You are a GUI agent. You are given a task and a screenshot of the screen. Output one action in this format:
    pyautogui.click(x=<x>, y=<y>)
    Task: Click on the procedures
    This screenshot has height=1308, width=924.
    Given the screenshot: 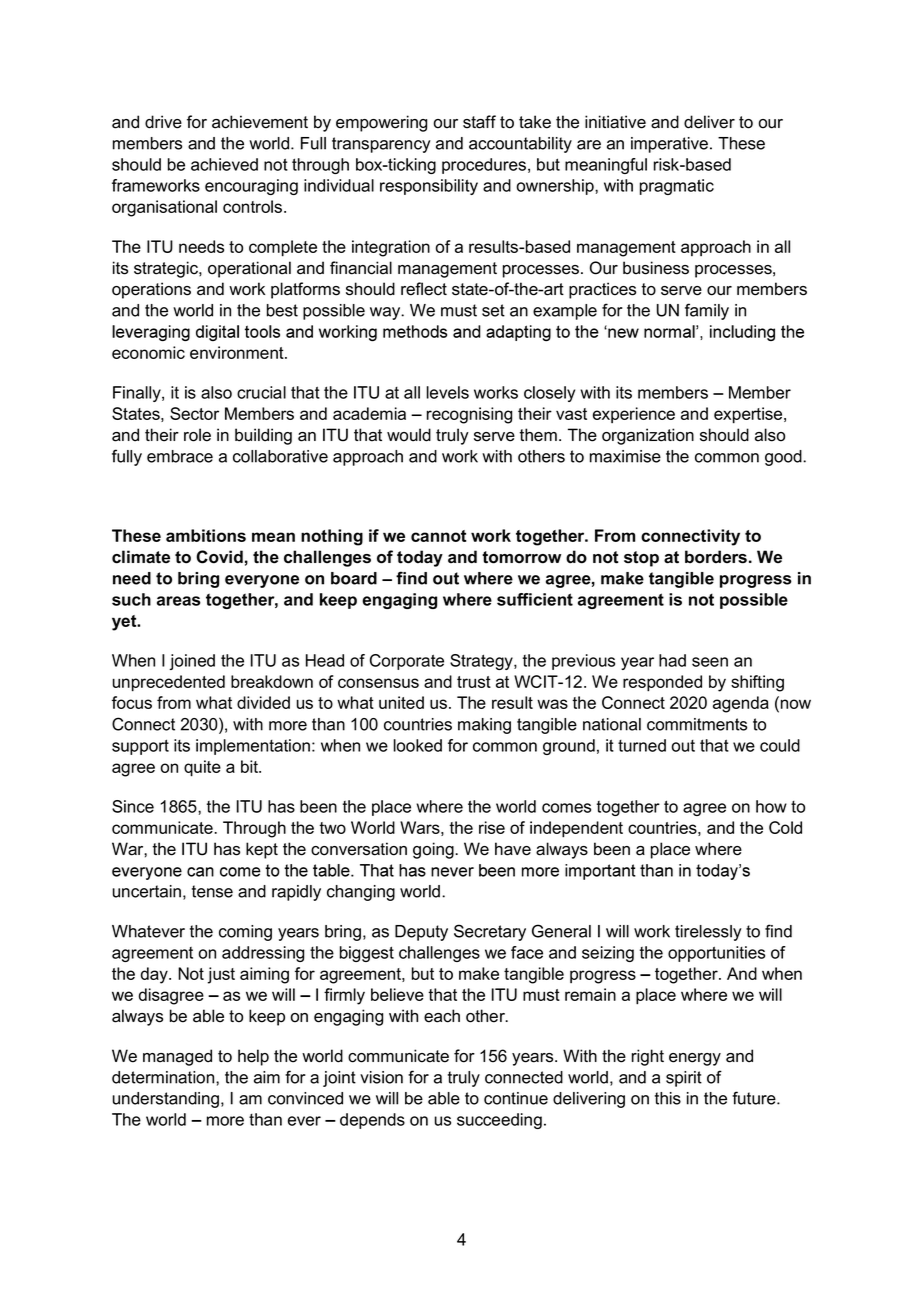 What is the action you would take?
    pyautogui.click(x=485, y=166)
